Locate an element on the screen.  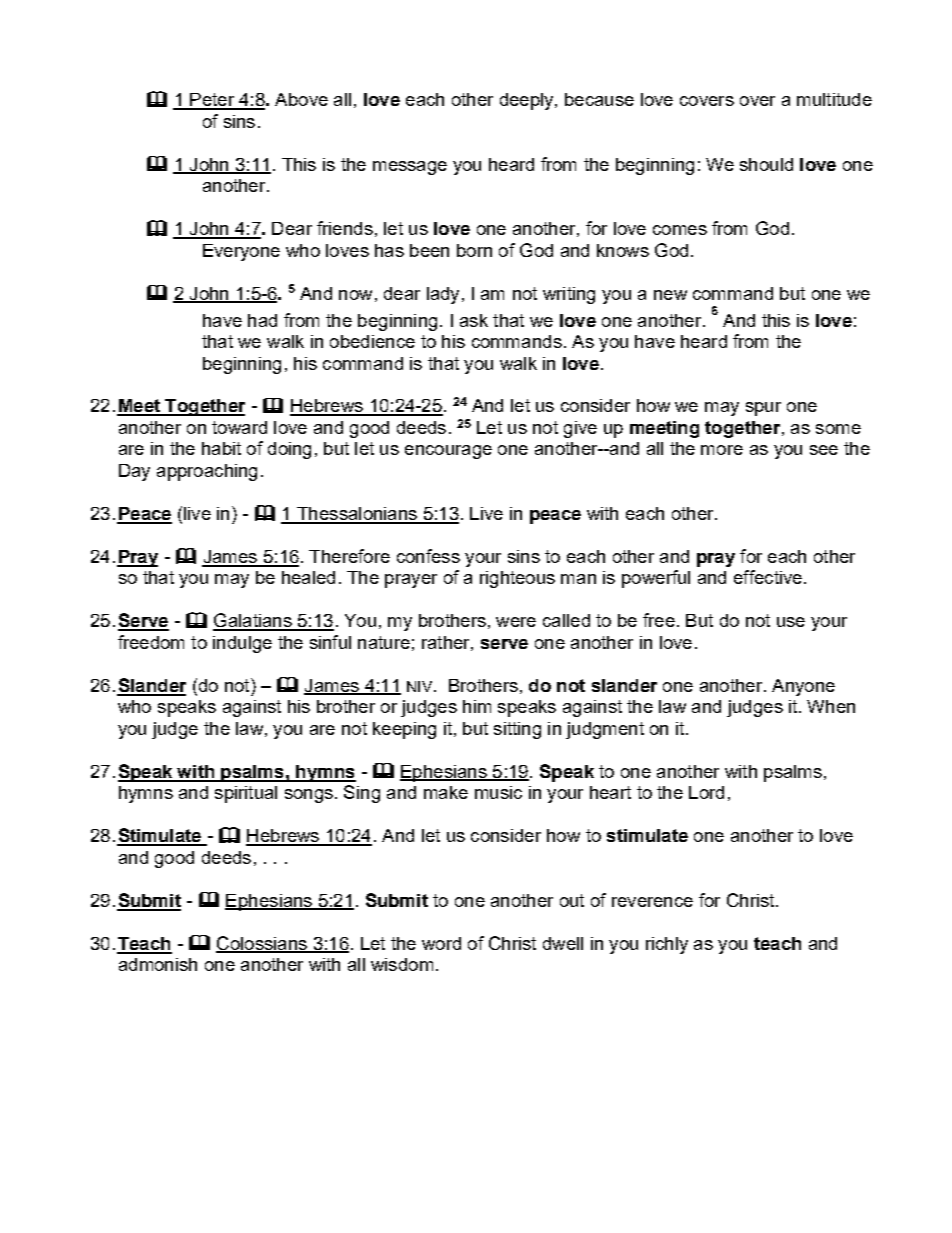
effective is located at coordinates (768, 577).
